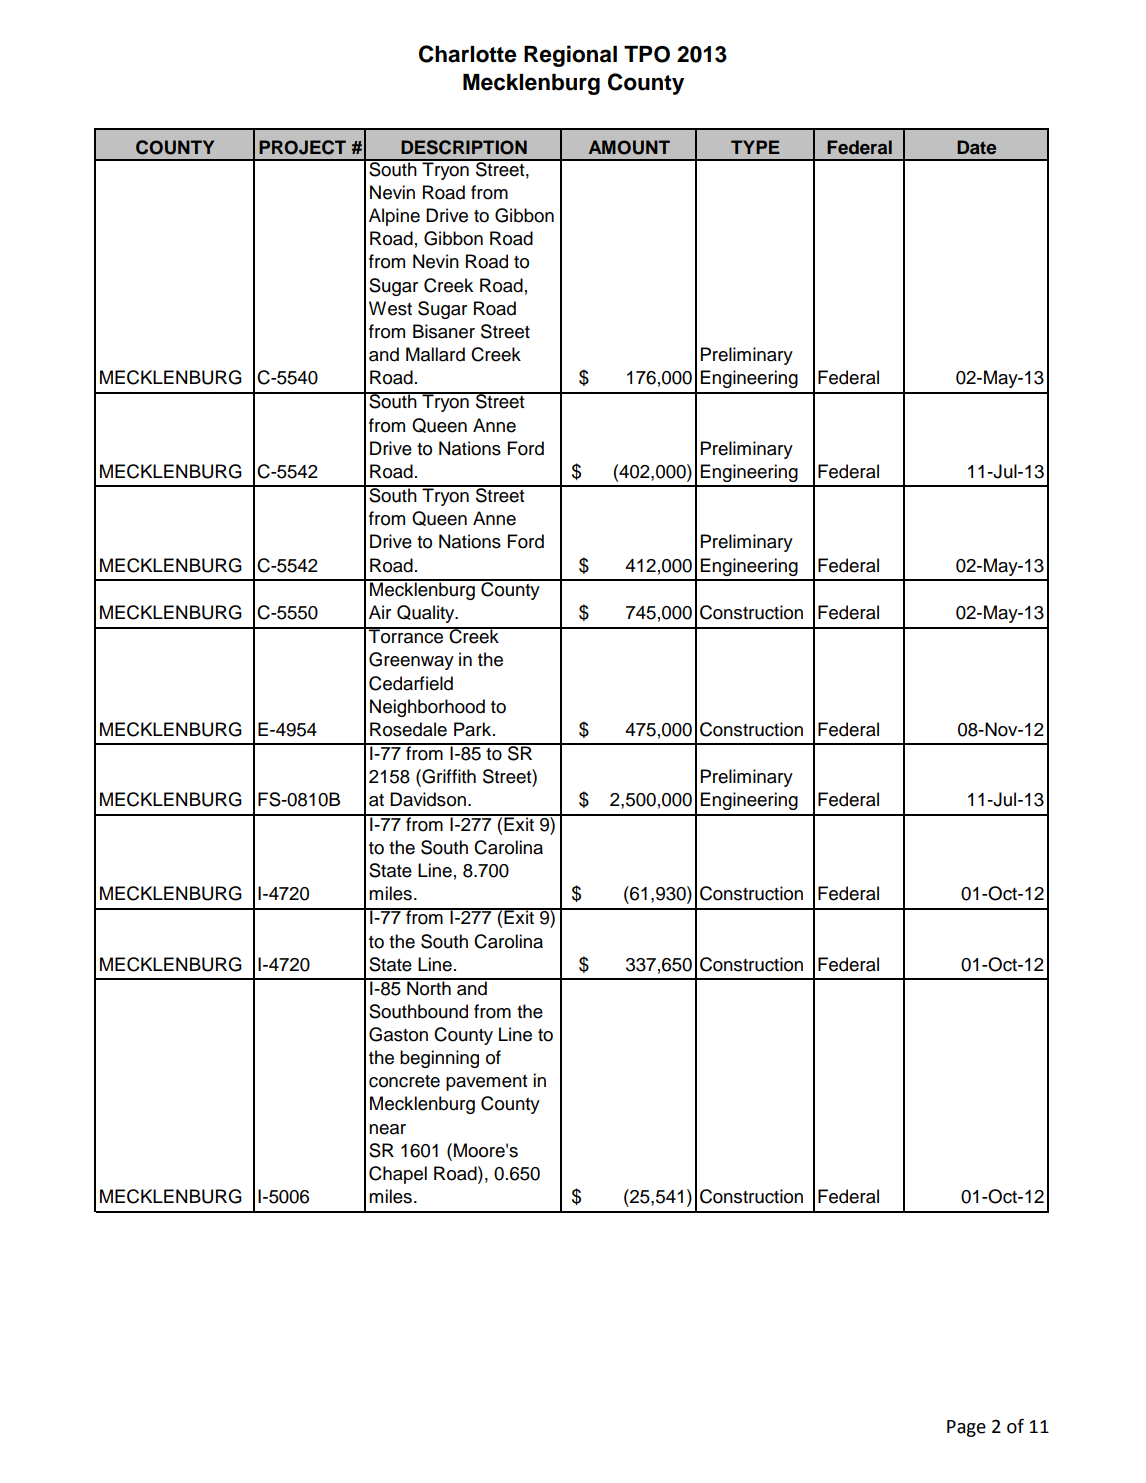 The image size is (1146, 1483). Describe the element at coordinates (468, 54) in the document. I see `Charlotte` at that location.
